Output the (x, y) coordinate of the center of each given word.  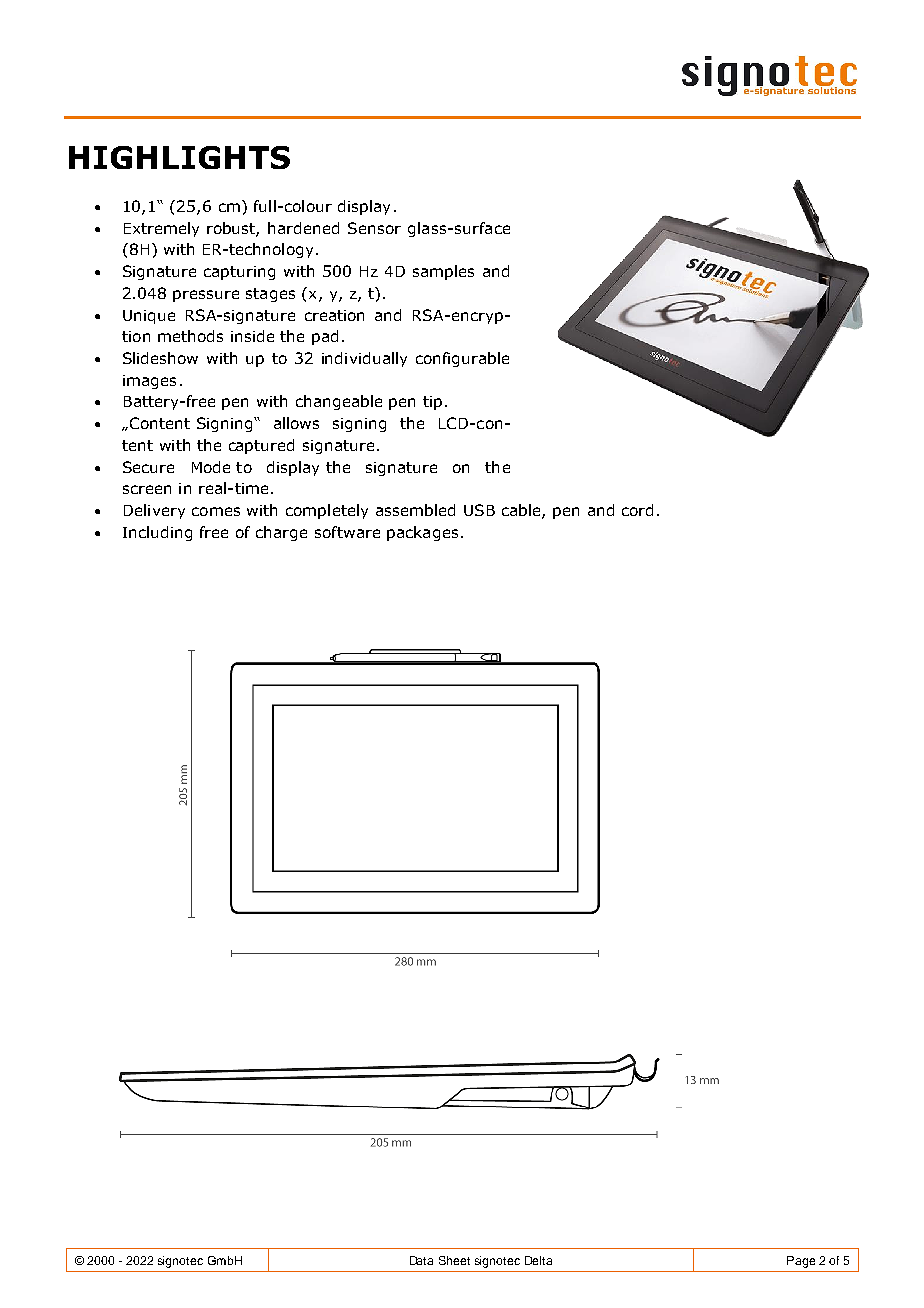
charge (281, 533)
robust (233, 229)
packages (422, 533)
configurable (462, 359)
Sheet (454, 1260)
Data (421, 1260)
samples (443, 272)
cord (637, 510)
